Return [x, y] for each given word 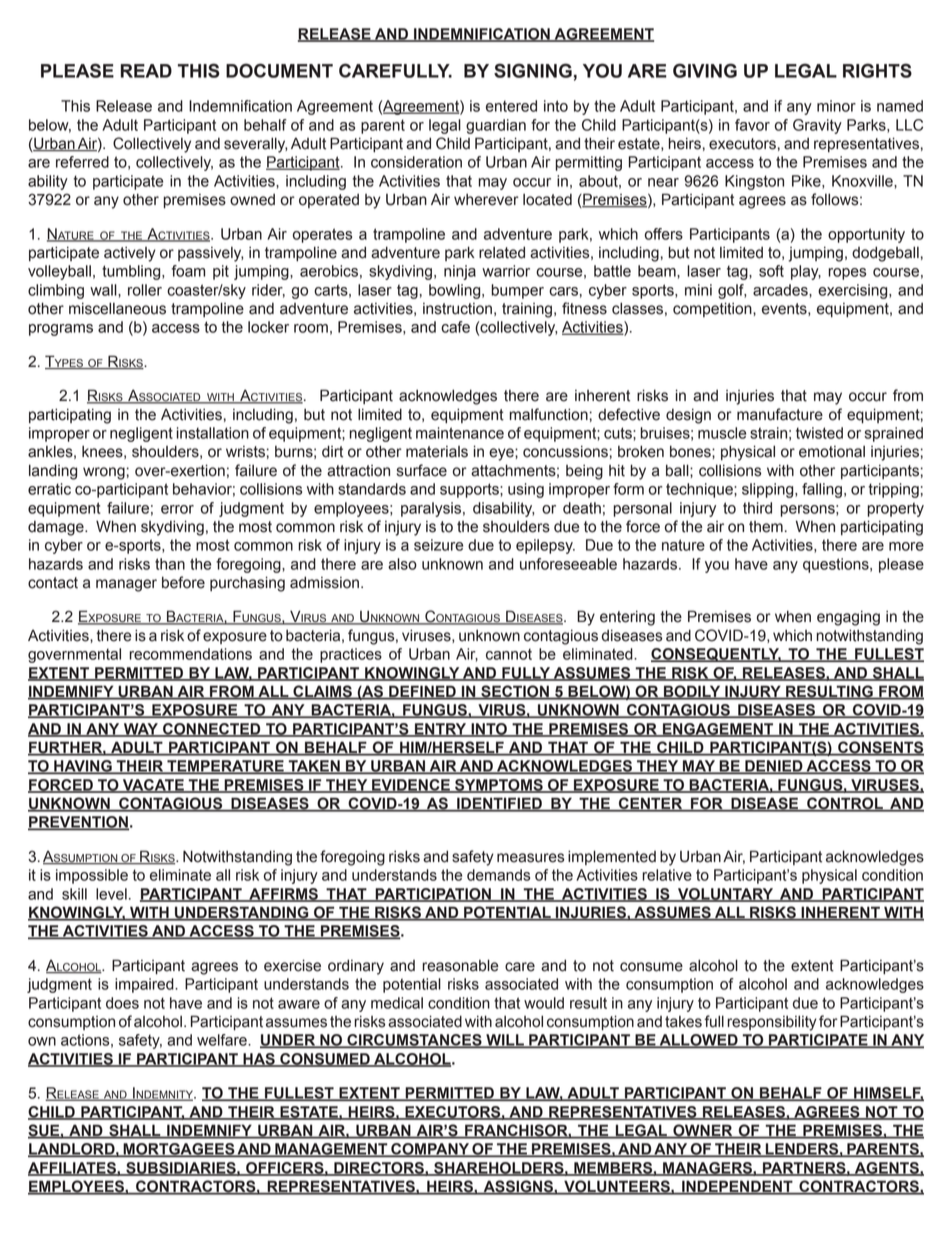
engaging [848, 618]
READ [146, 71]
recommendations [190, 654]
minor [836, 106]
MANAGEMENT [331, 1150]
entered [511, 106]
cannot [509, 654]
